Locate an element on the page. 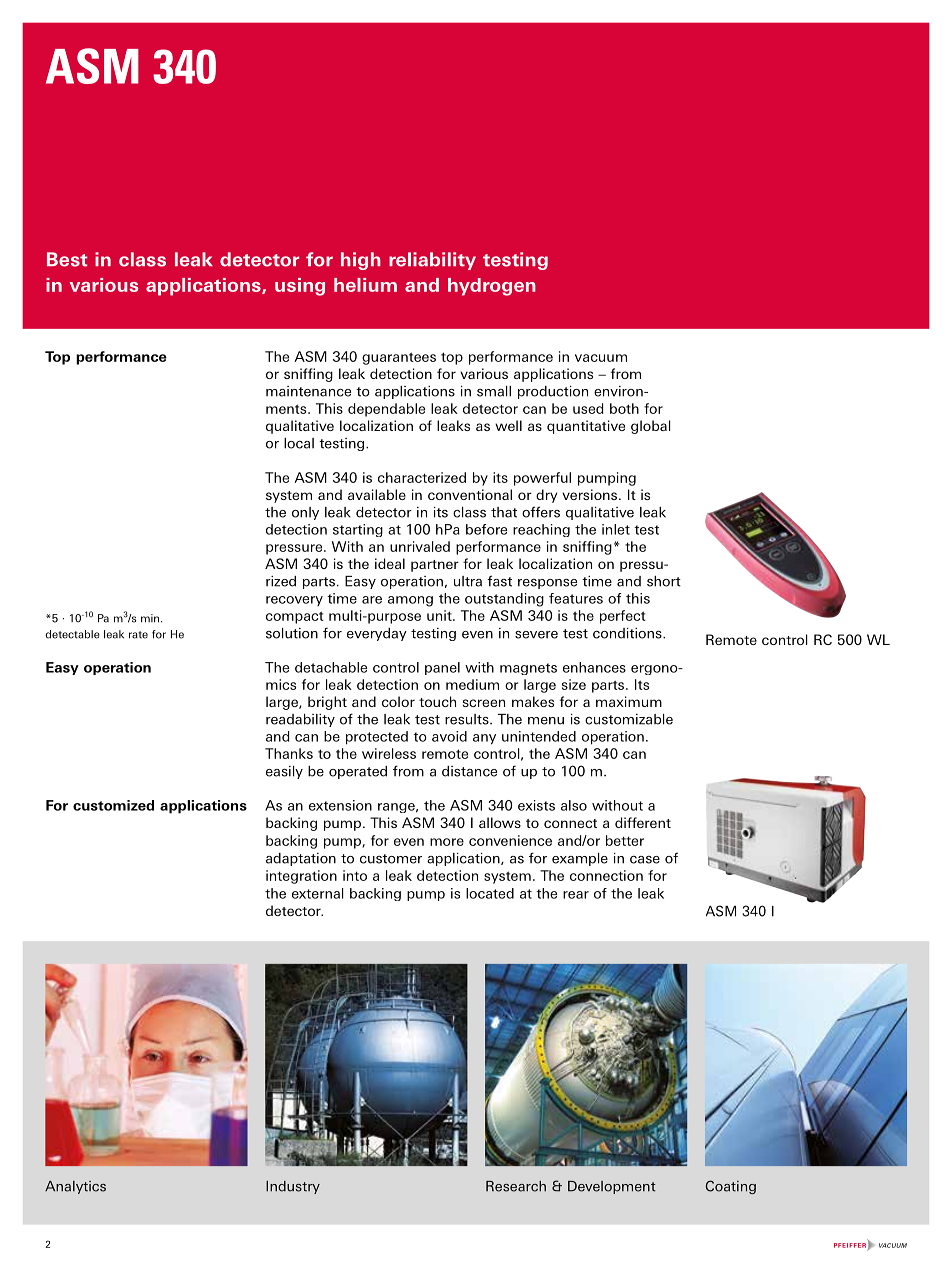  rear is located at coordinates (576, 895).
